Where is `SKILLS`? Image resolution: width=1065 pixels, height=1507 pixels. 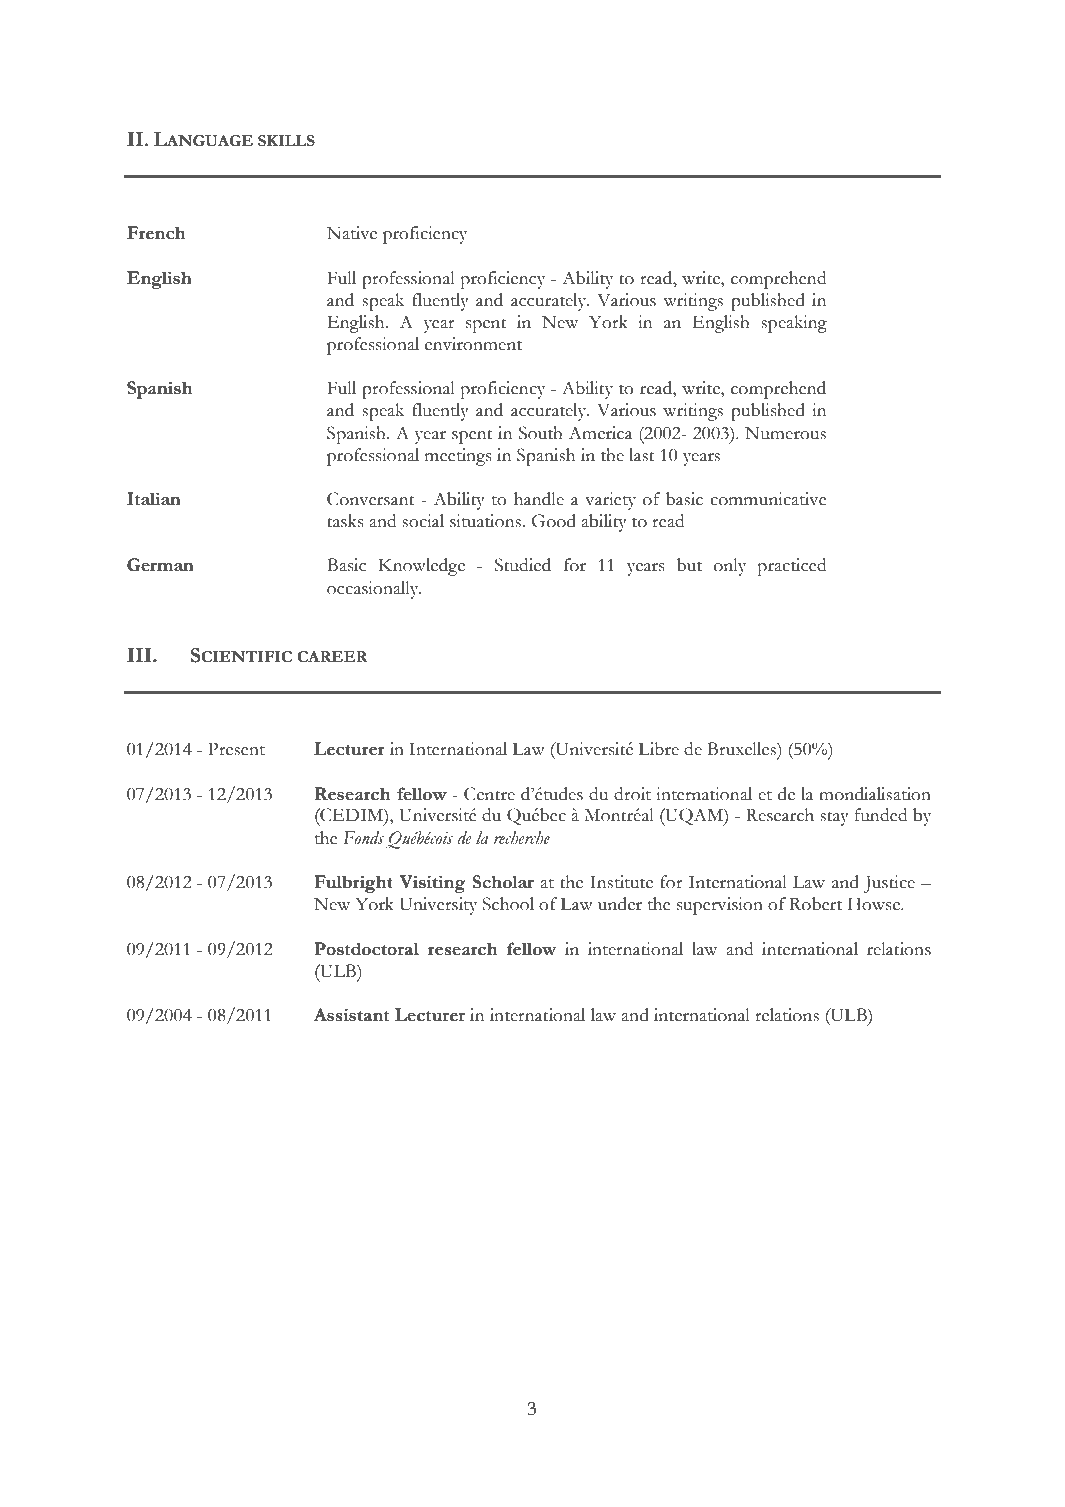 SKILLS is located at coordinates (286, 141).
